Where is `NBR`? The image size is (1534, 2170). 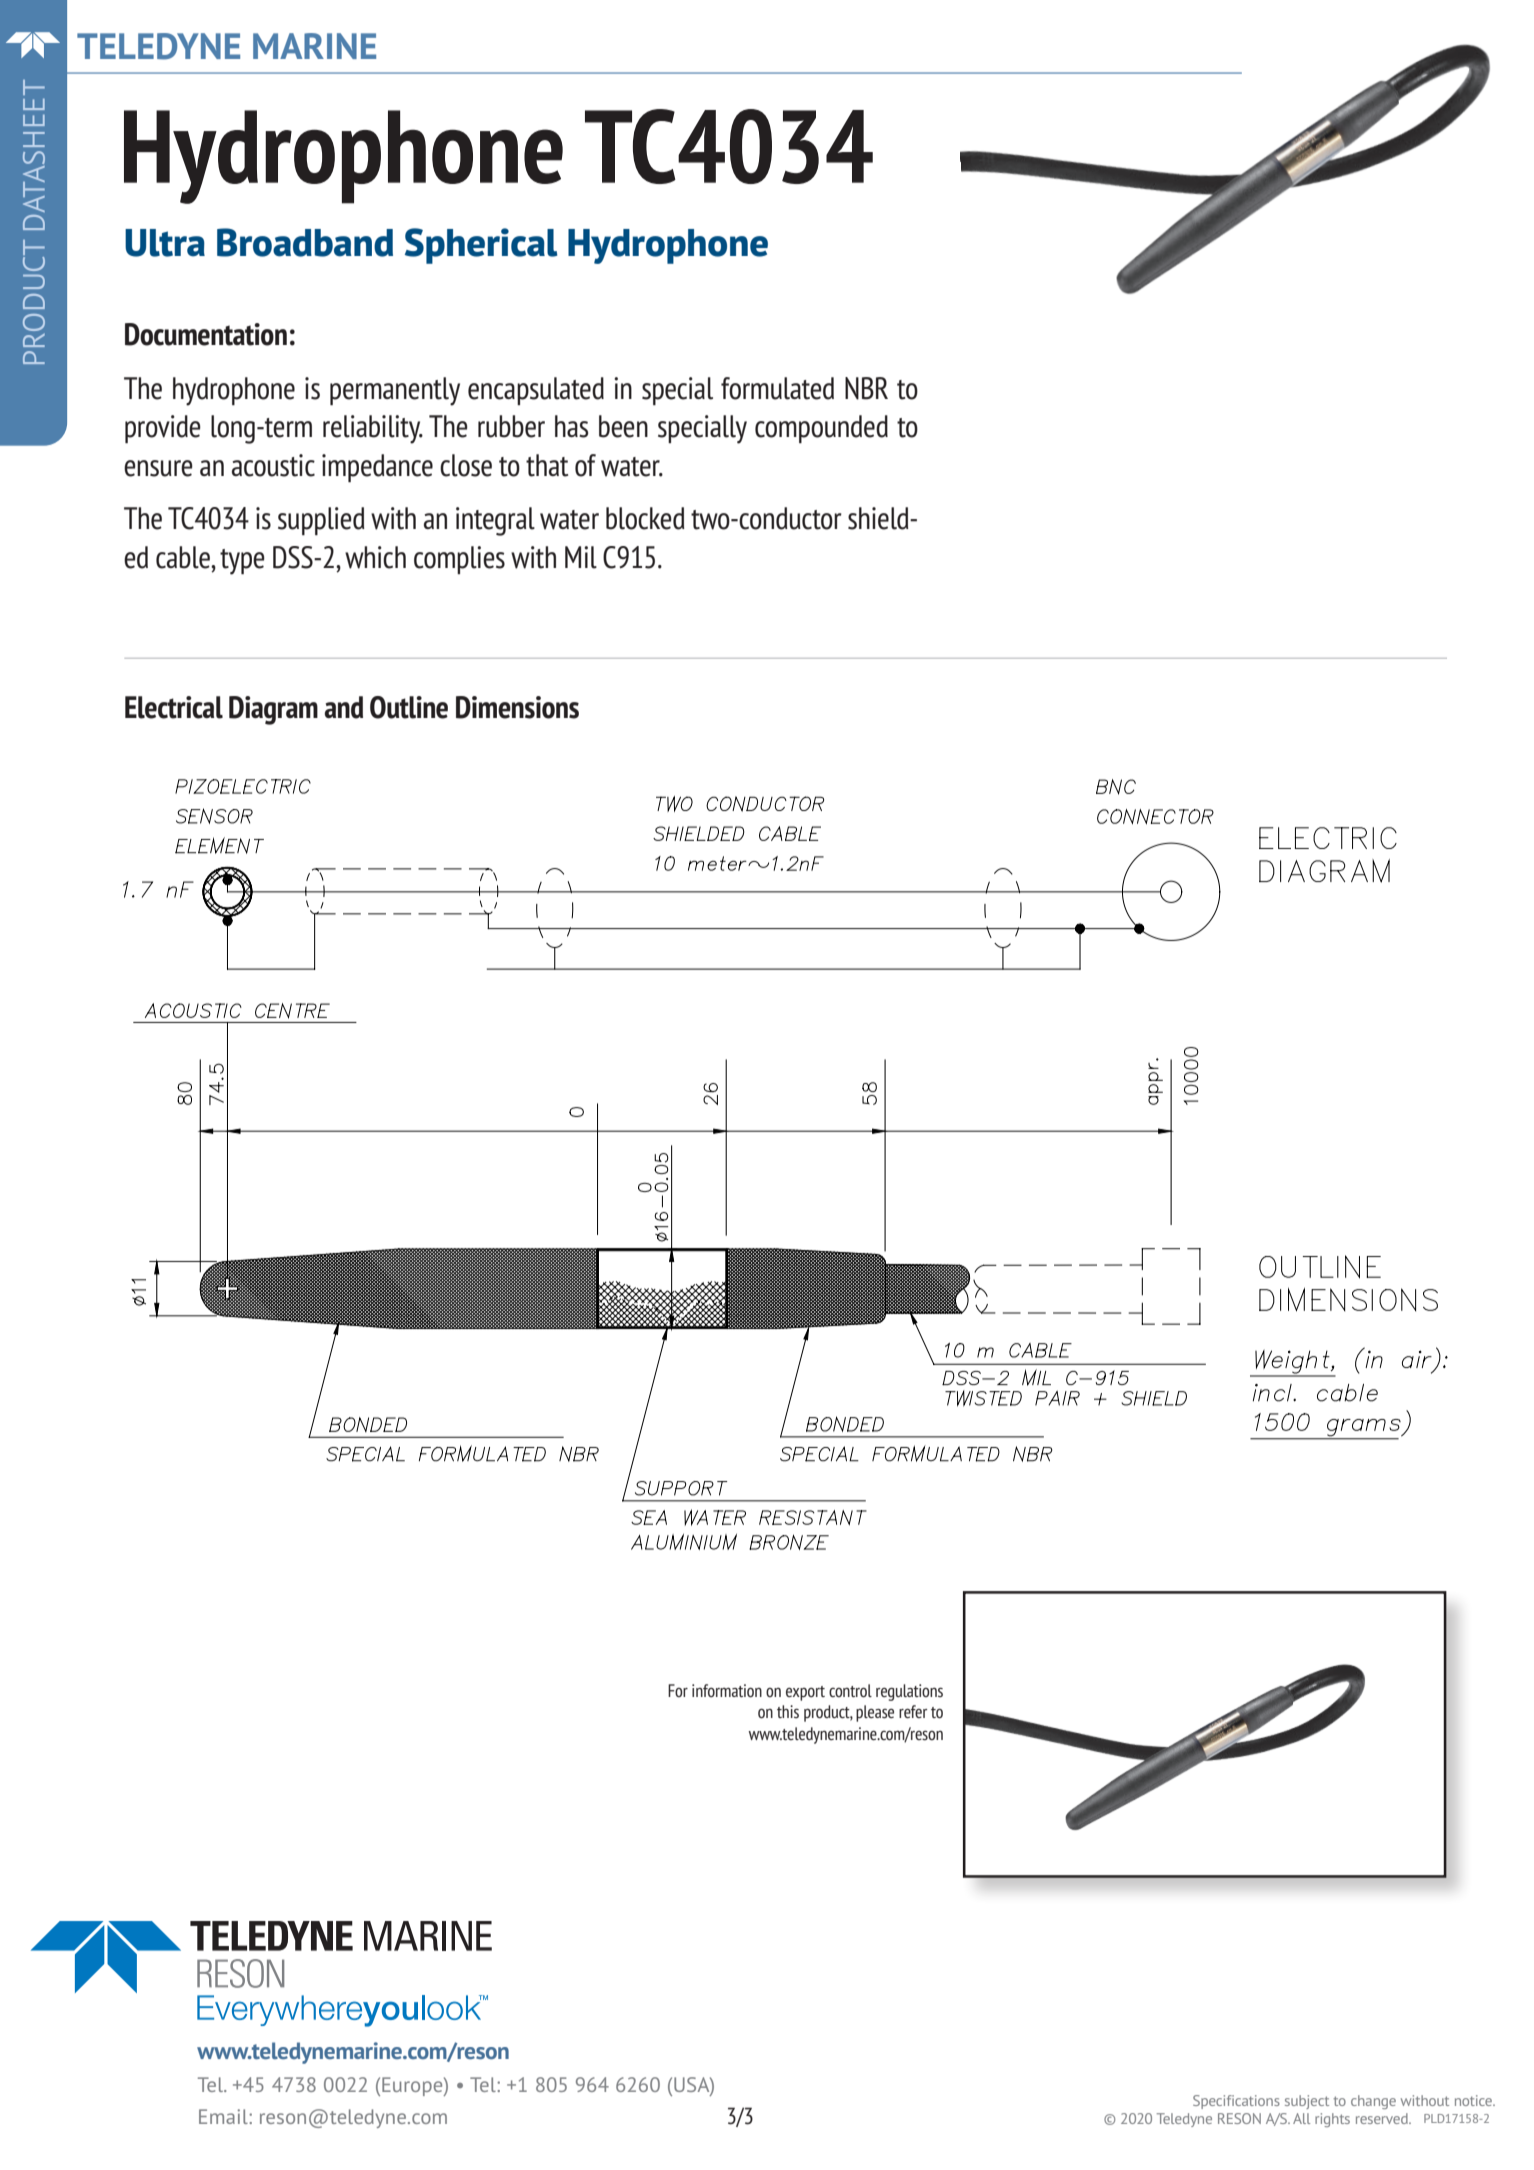
NBR is located at coordinates (866, 388).
